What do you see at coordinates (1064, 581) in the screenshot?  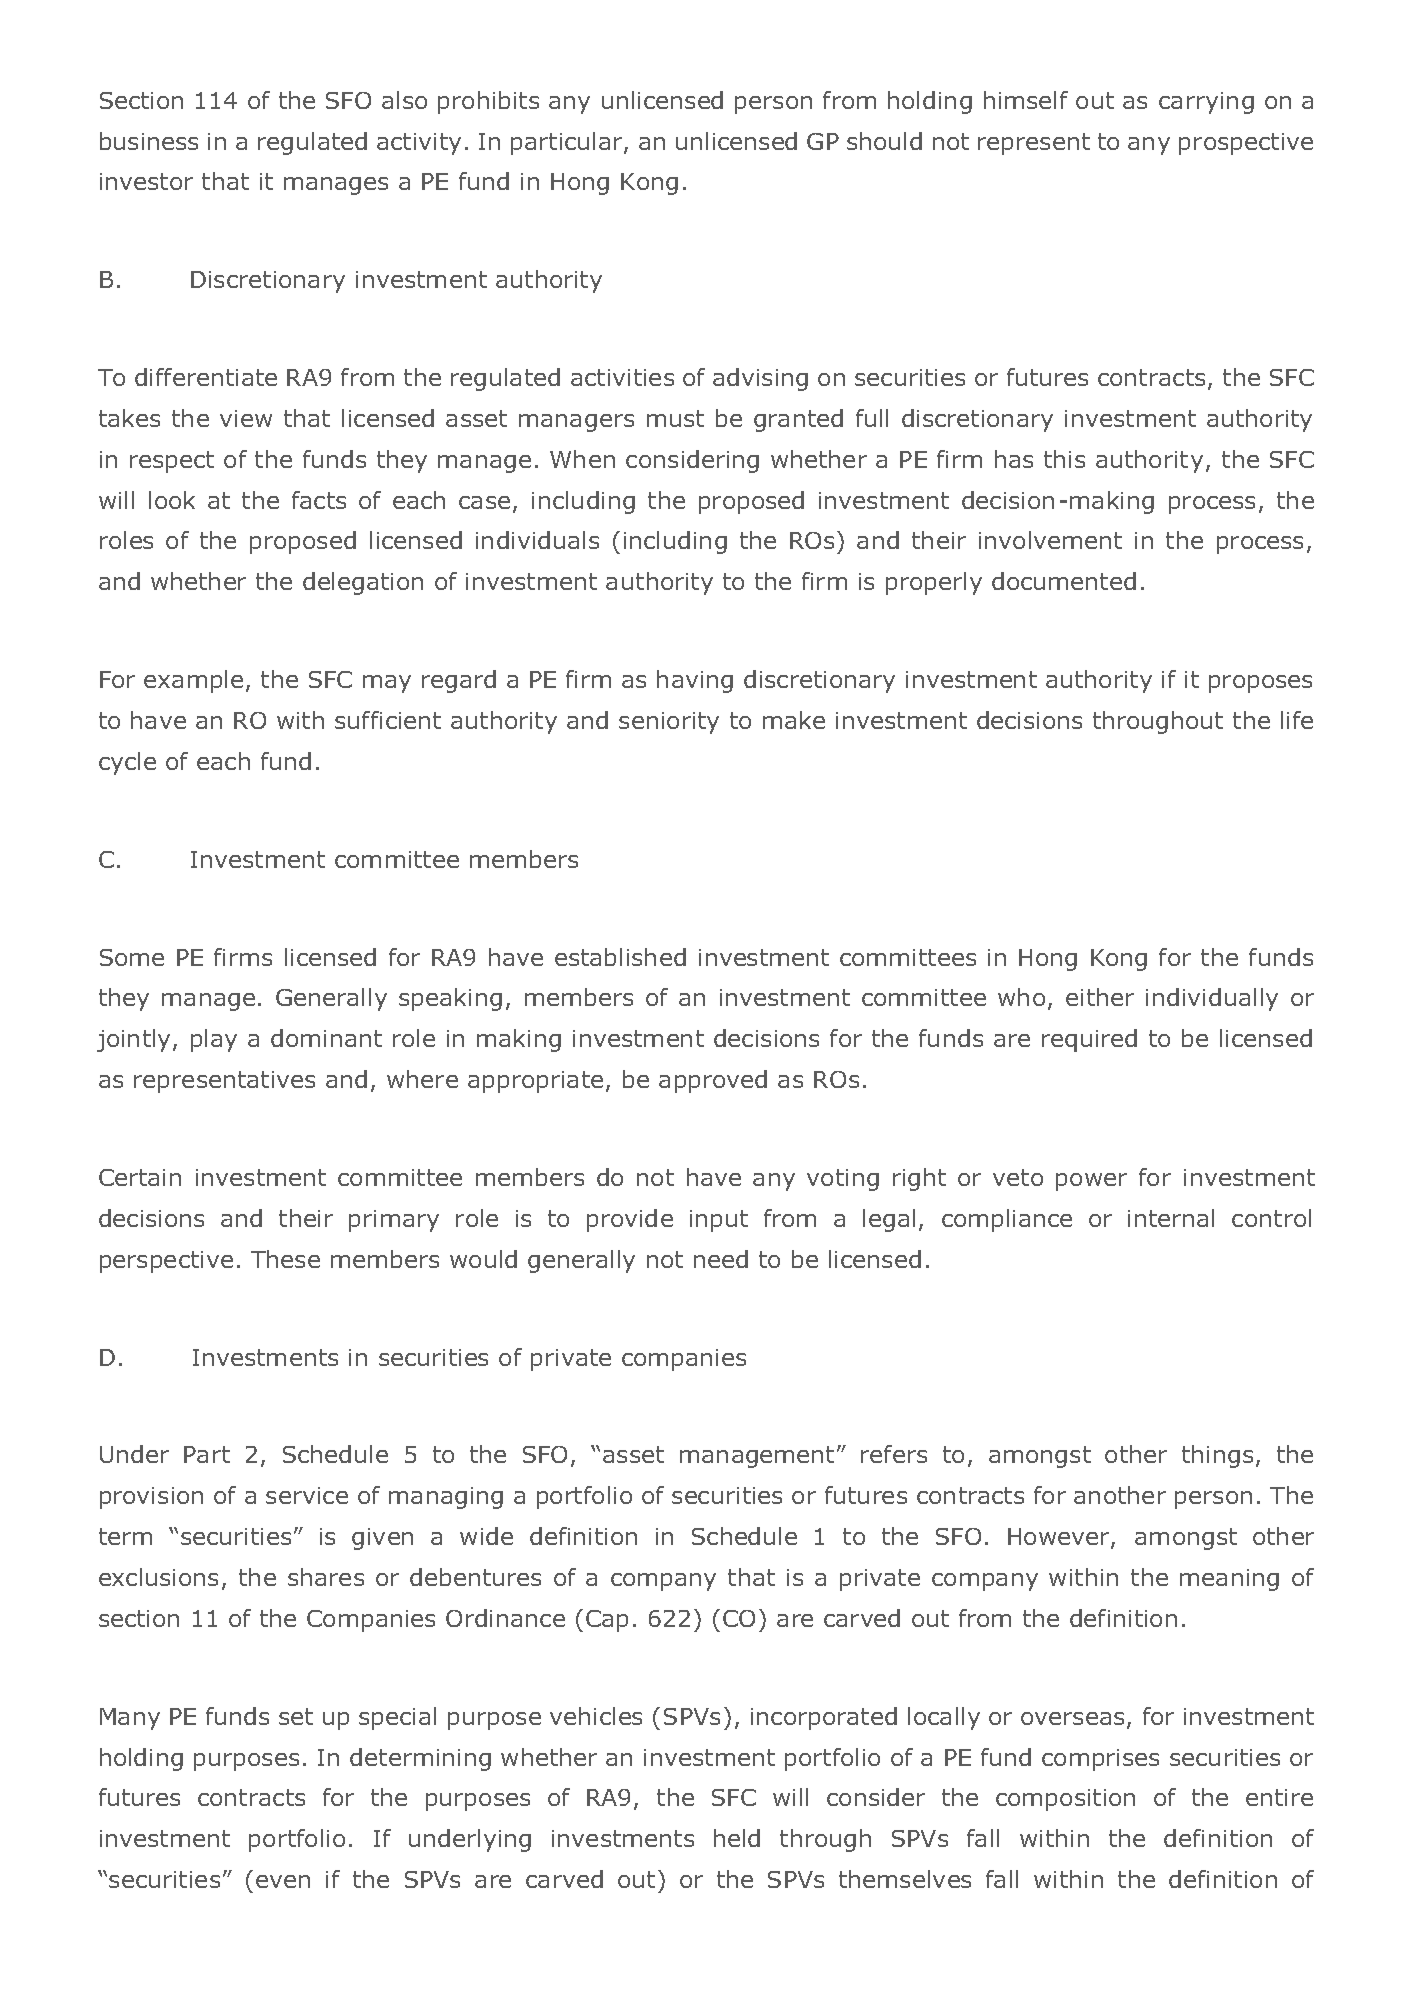 I see `documented` at bounding box center [1064, 581].
